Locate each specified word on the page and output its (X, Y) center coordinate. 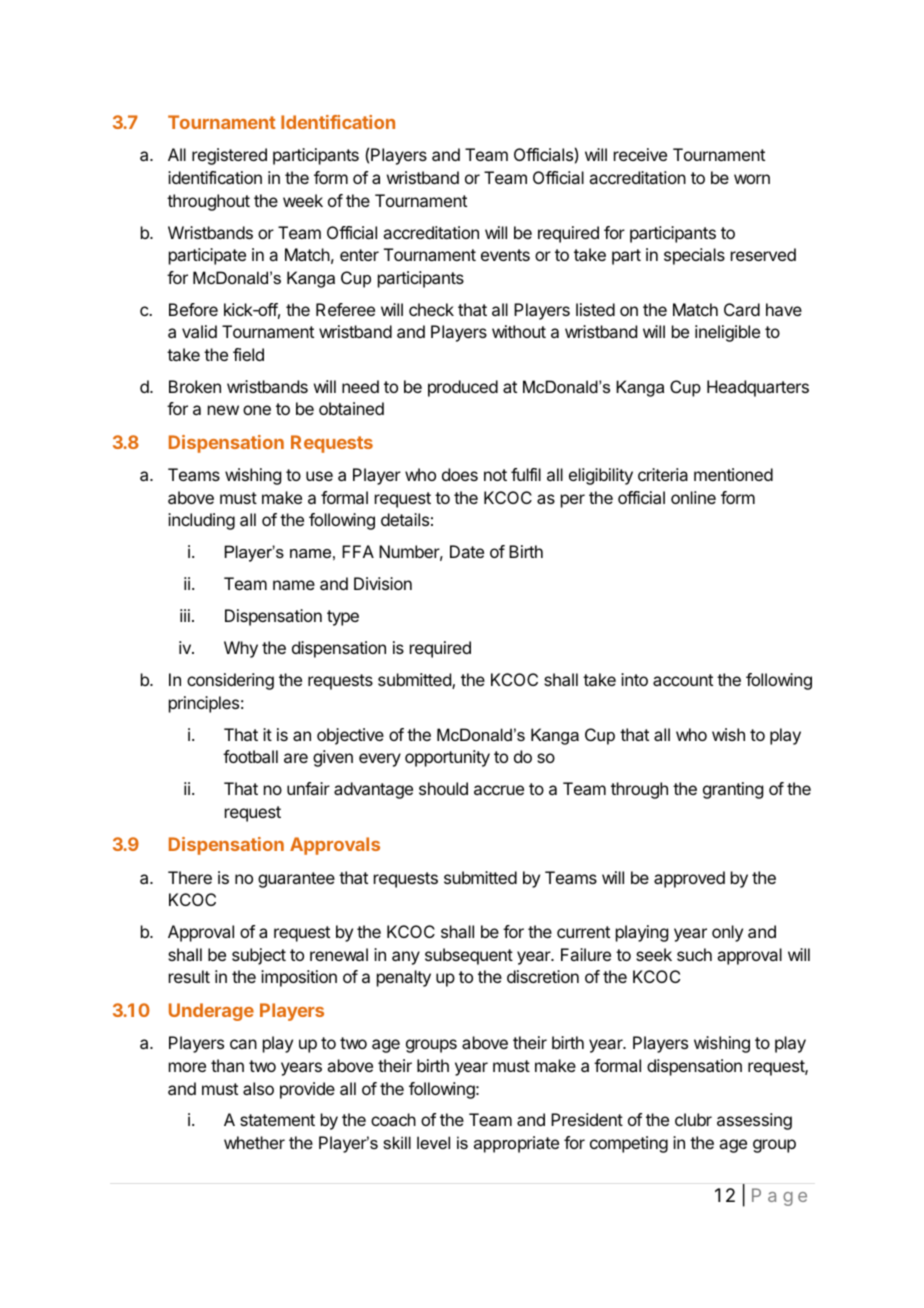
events (505, 255)
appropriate (516, 1144)
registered (229, 156)
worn (752, 179)
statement (277, 1120)
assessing (754, 1121)
